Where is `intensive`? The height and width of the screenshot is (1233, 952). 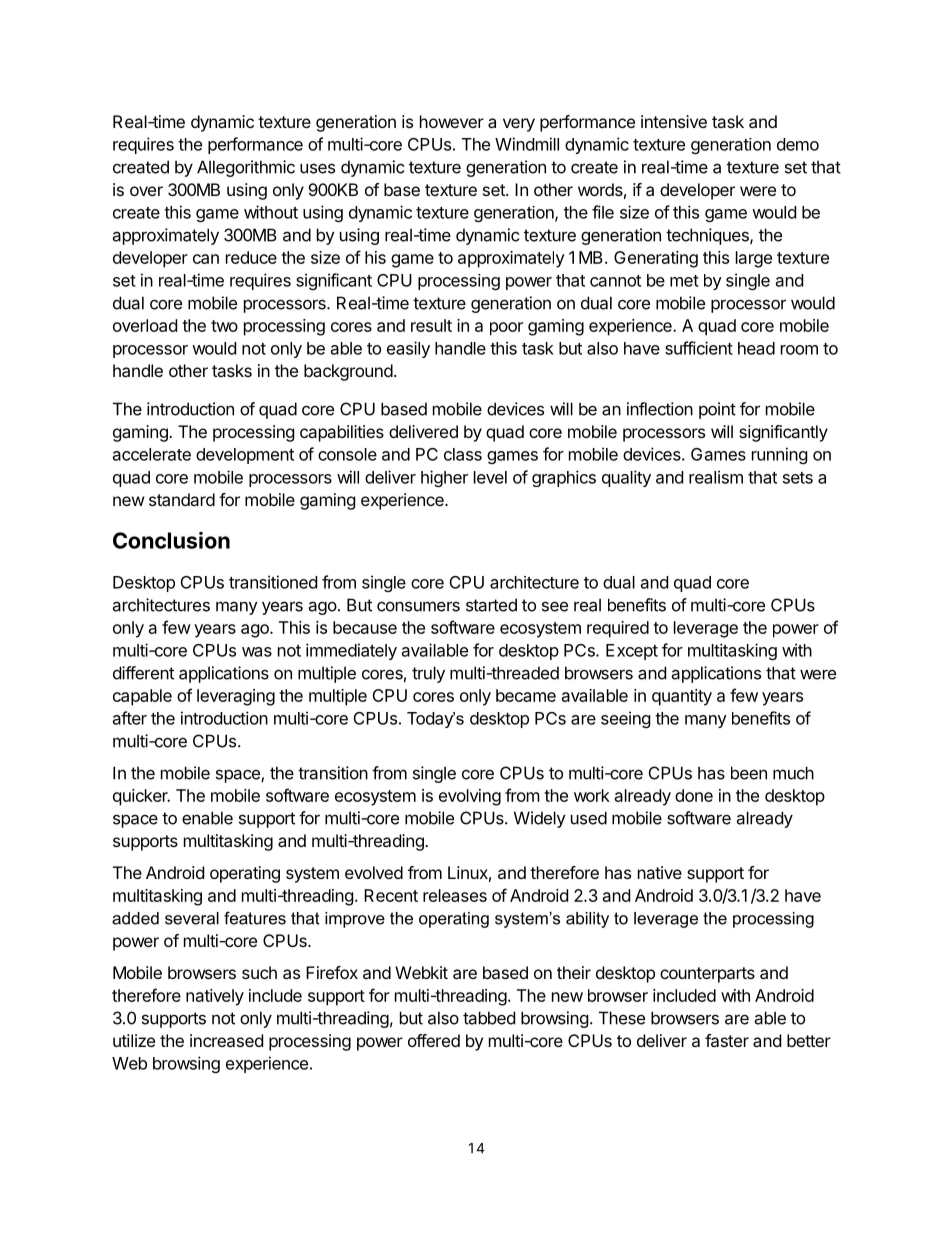 intensive is located at coordinates (674, 121).
